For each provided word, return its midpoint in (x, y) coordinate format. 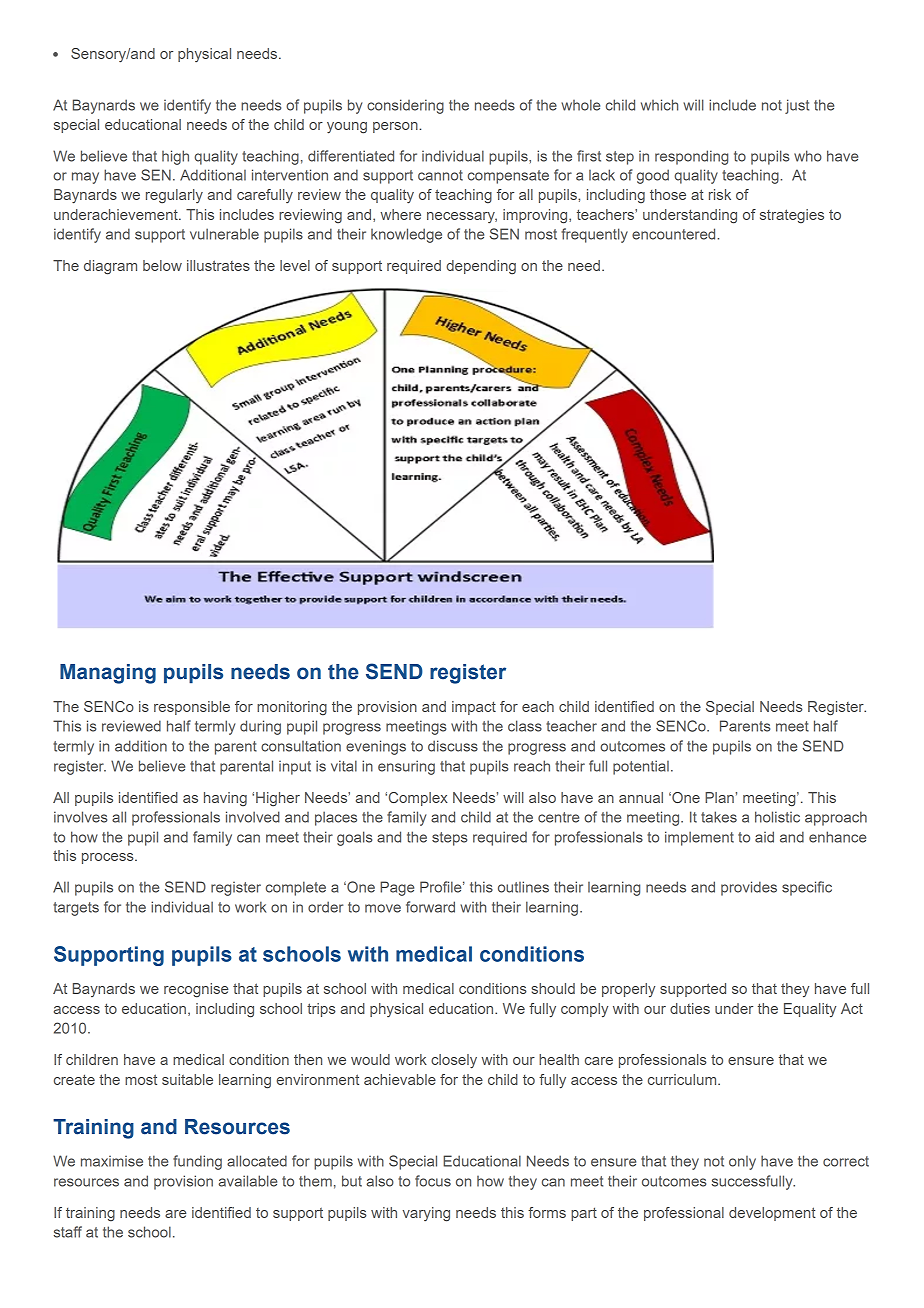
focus (433, 1181)
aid (764, 837)
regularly (174, 196)
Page (397, 888)
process (109, 858)
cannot (440, 175)
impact (474, 708)
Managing (108, 674)
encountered (675, 234)
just (797, 106)
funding (197, 1162)
